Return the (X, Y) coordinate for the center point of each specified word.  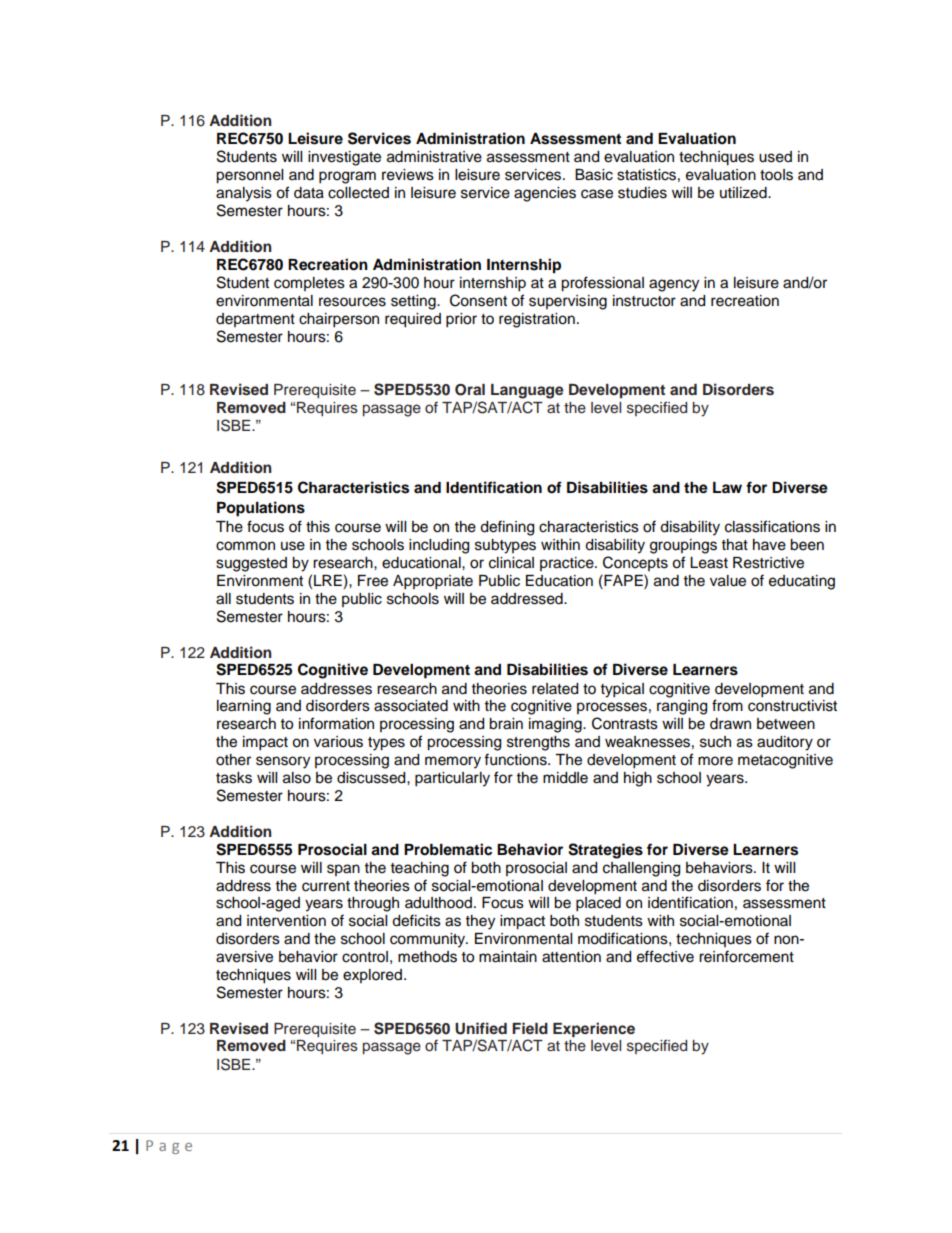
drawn (730, 724)
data (309, 193)
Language (527, 391)
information (336, 723)
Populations (261, 509)
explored (372, 976)
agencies (545, 194)
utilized (744, 193)
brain (506, 724)
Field (530, 1028)
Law (727, 487)
